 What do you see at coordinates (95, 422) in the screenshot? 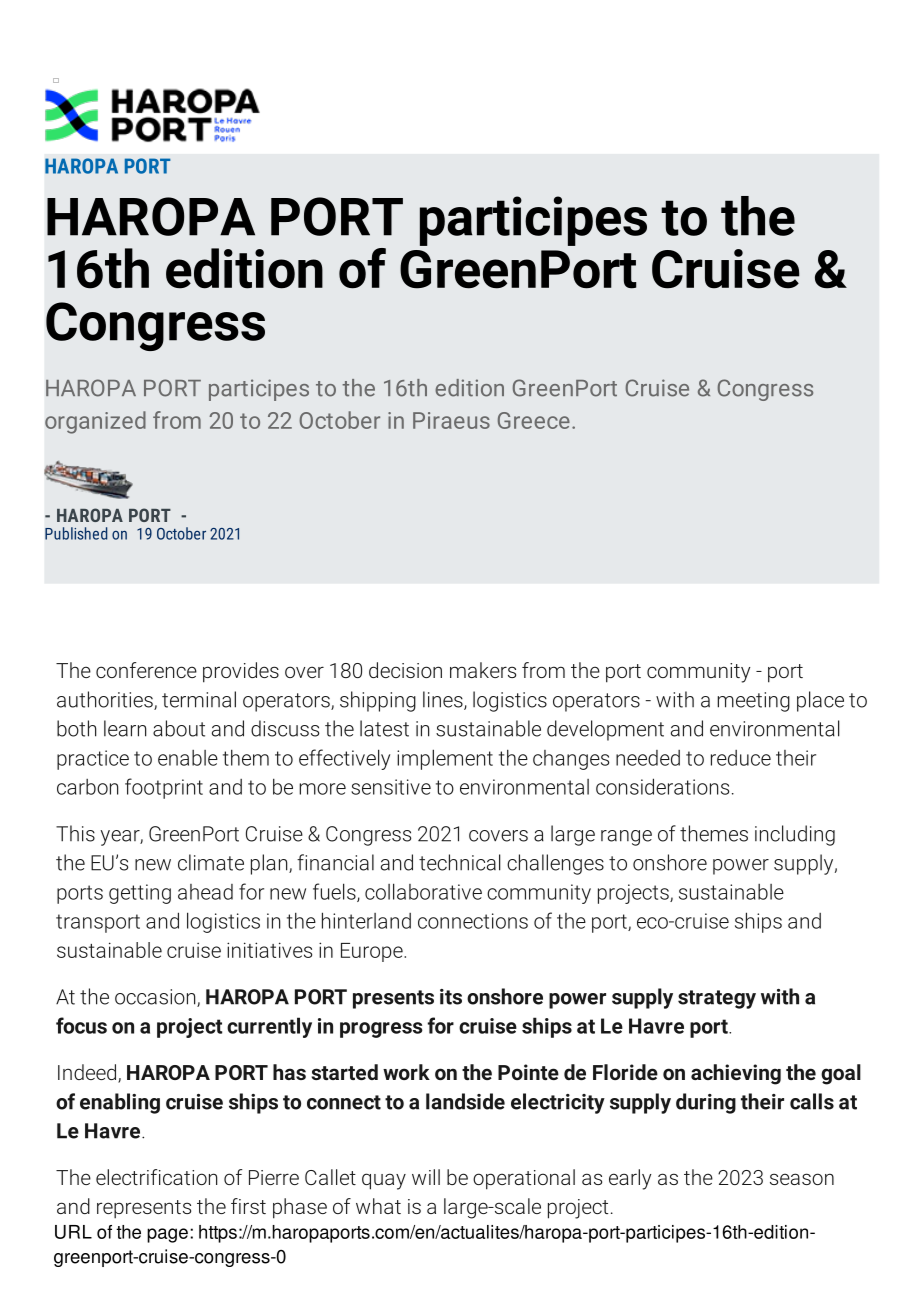
I see `organized` at bounding box center [95, 422].
